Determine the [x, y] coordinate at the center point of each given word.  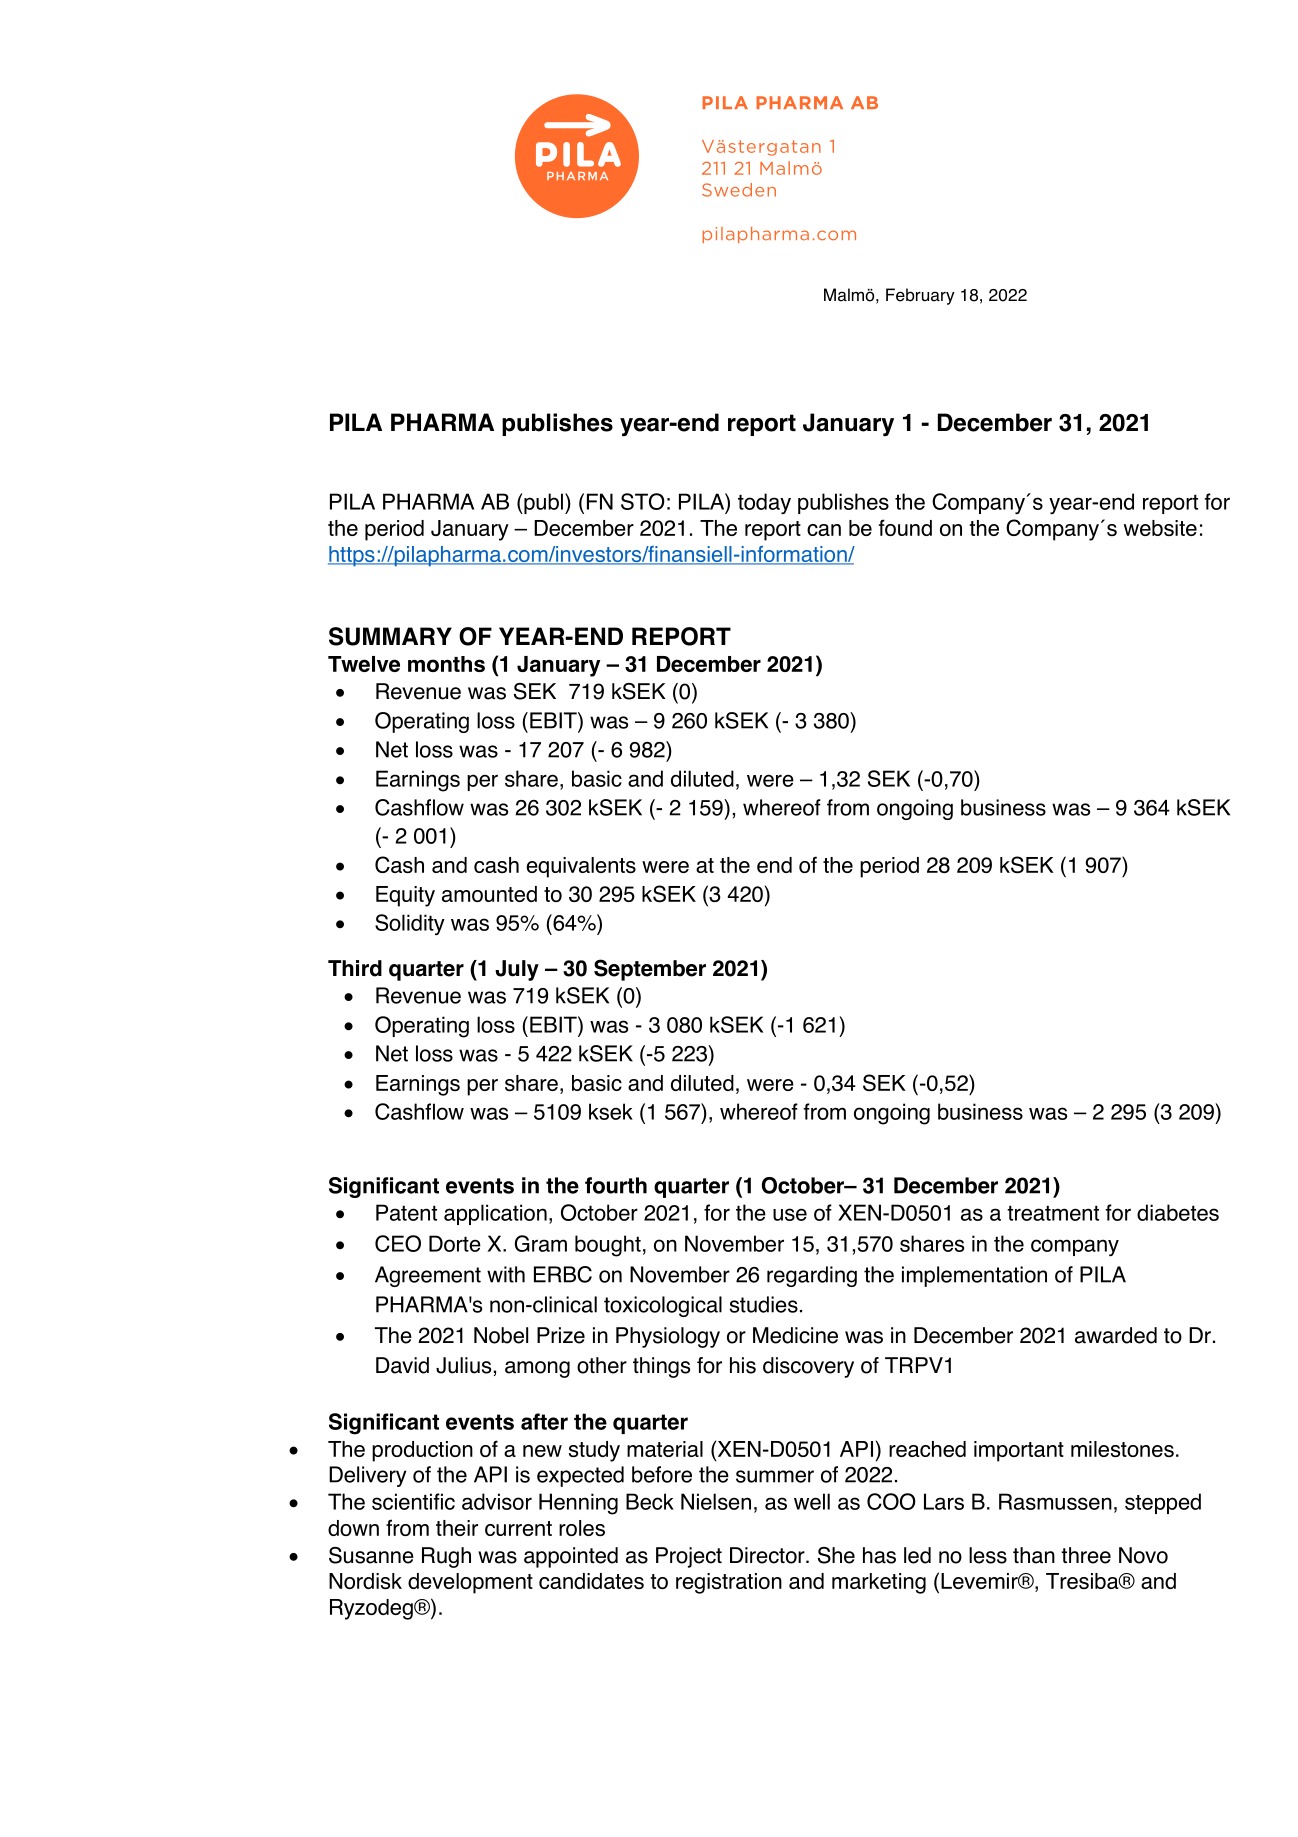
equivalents [581, 867]
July [517, 970]
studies [764, 1304]
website [1160, 528]
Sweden [739, 190]
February [920, 296]
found [905, 527]
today [764, 504]
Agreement [428, 1276]
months [446, 664]
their [457, 1528]
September [650, 970]
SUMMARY [390, 636]
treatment [1053, 1213]
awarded [1116, 1335]
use [790, 1214]
